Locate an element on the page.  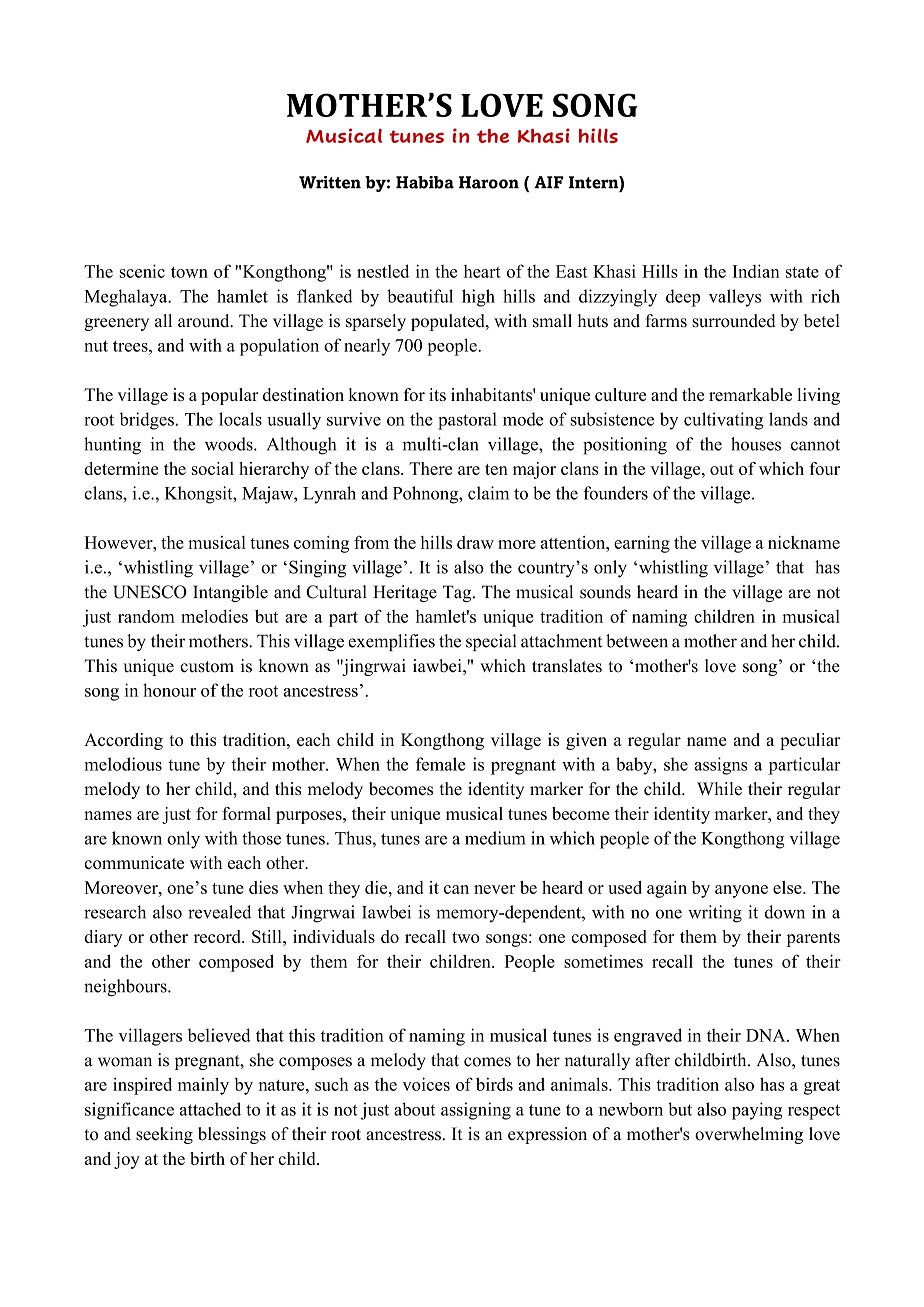
special is located at coordinates (491, 642).
